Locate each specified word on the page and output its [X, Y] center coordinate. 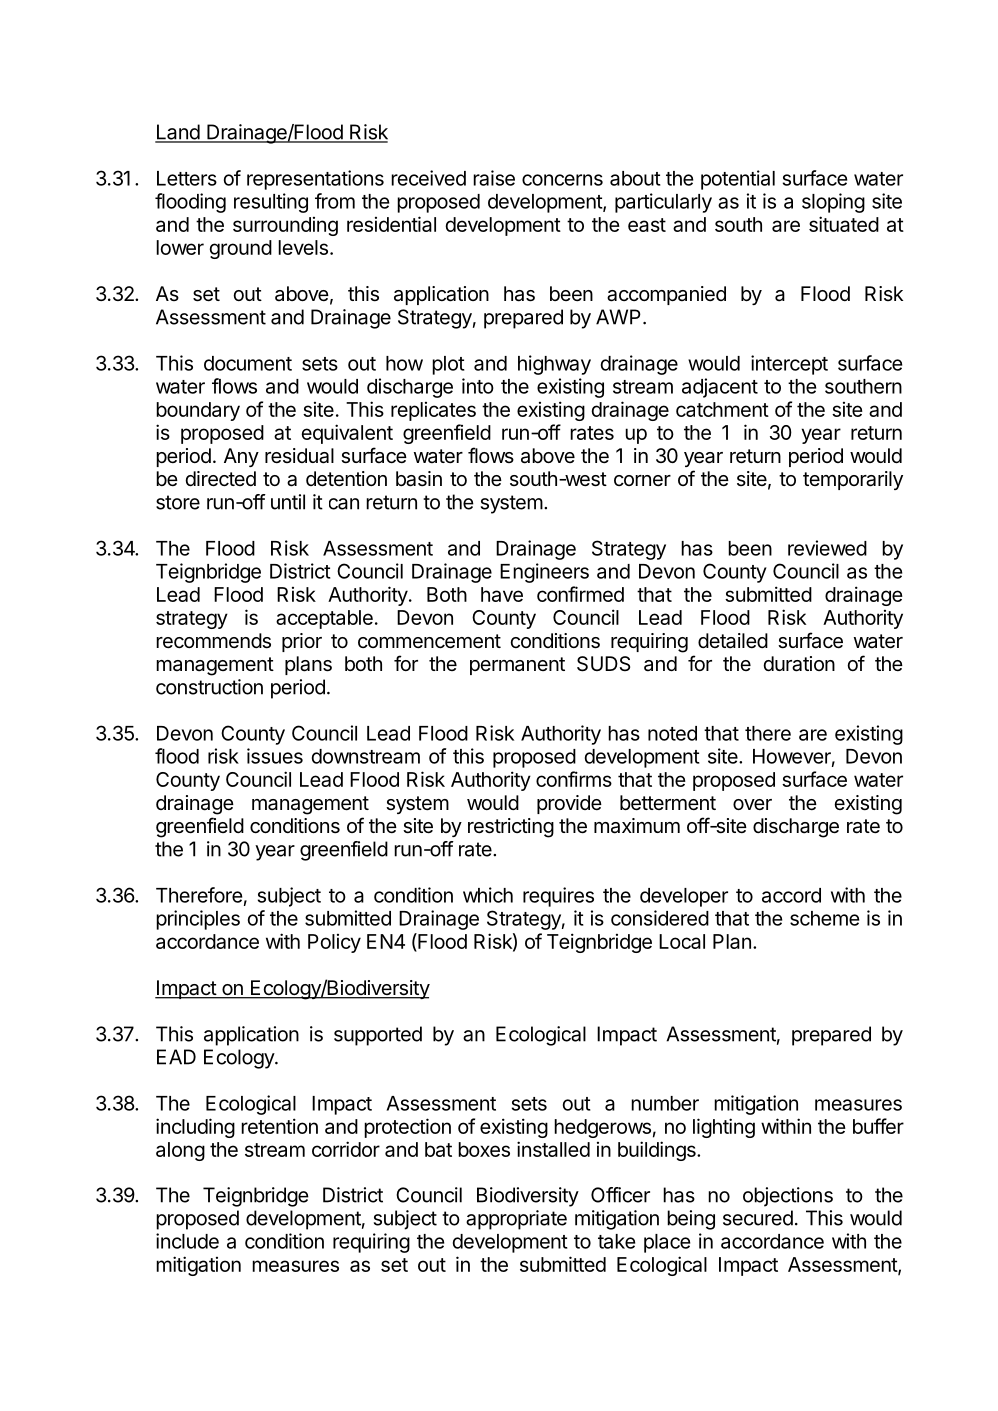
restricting [511, 828]
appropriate [516, 1220]
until [288, 502]
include [187, 1241]
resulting [271, 203]
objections [788, 1197]
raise [494, 178]
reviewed [827, 548]
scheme [824, 918]
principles [198, 920]
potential [738, 180]
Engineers [544, 573]
